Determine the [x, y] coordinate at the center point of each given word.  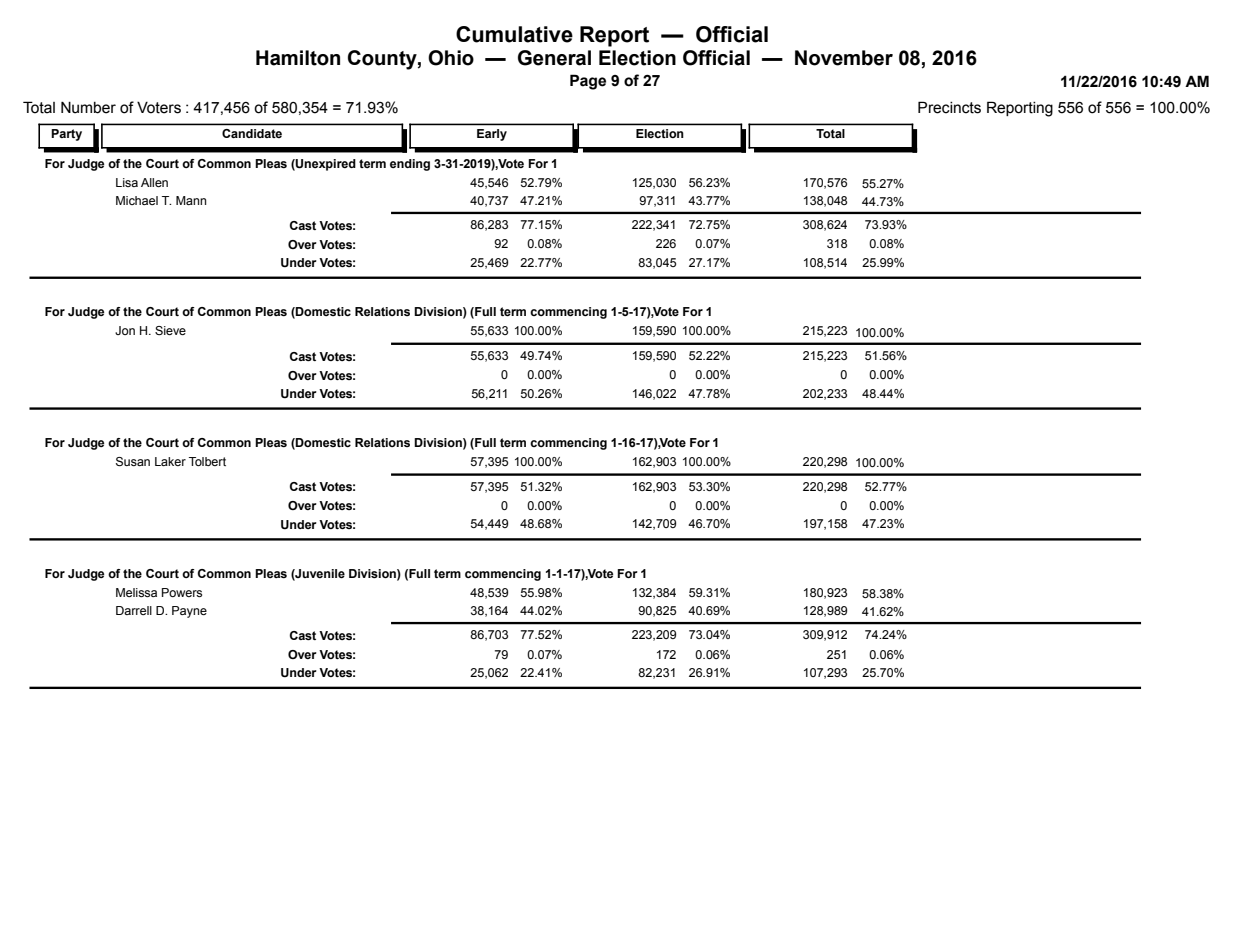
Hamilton [298, 58]
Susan [133, 461]
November [844, 58]
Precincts [949, 107]
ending [410, 165]
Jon [125, 330]
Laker [170, 461]
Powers [182, 592]
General [554, 58]
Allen [154, 182]
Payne [189, 612]
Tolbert [207, 461]
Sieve [170, 330]
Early [492, 135]
